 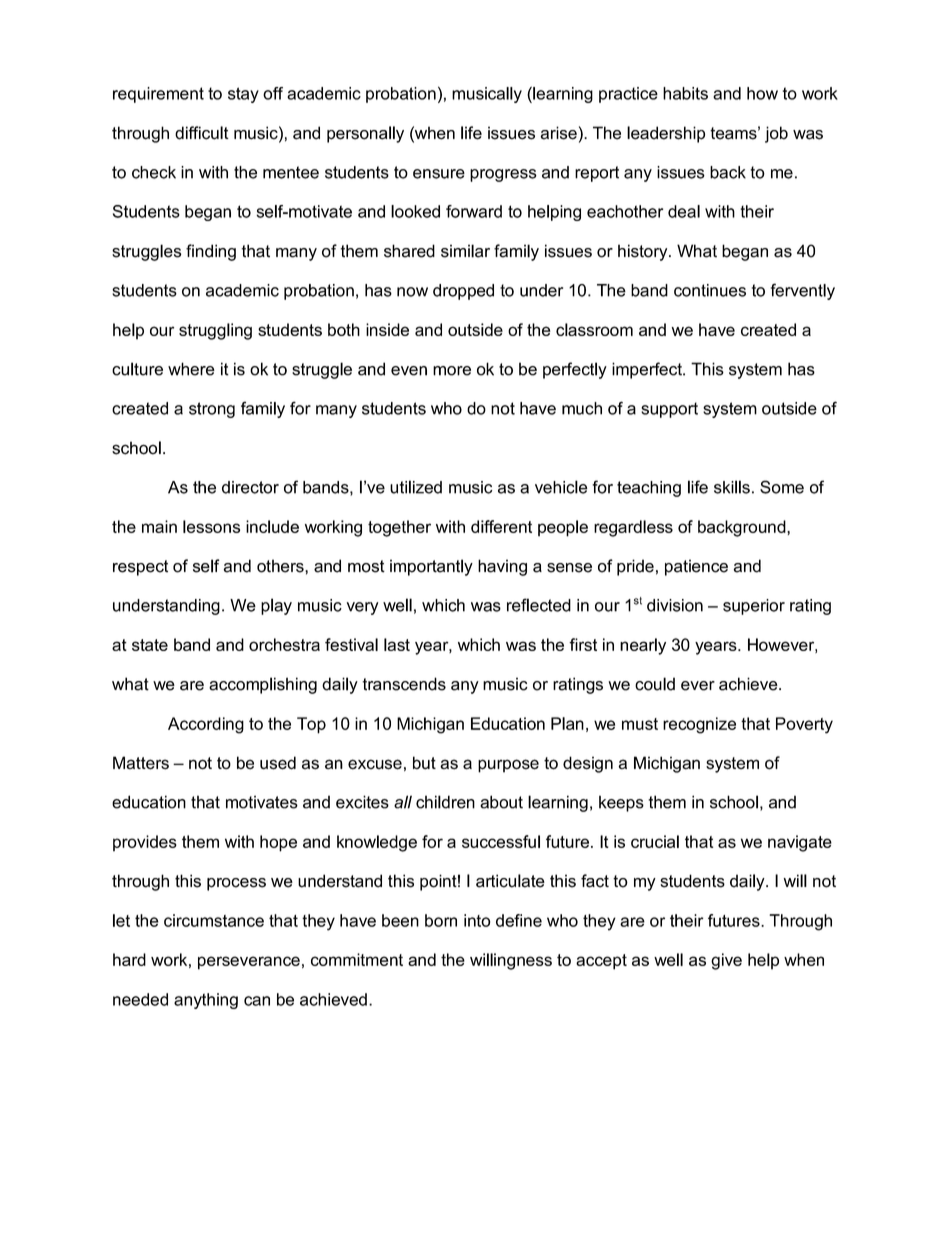 What do you see at coordinates (431, 567) in the screenshot?
I see `importantly` at bounding box center [431, 567].
